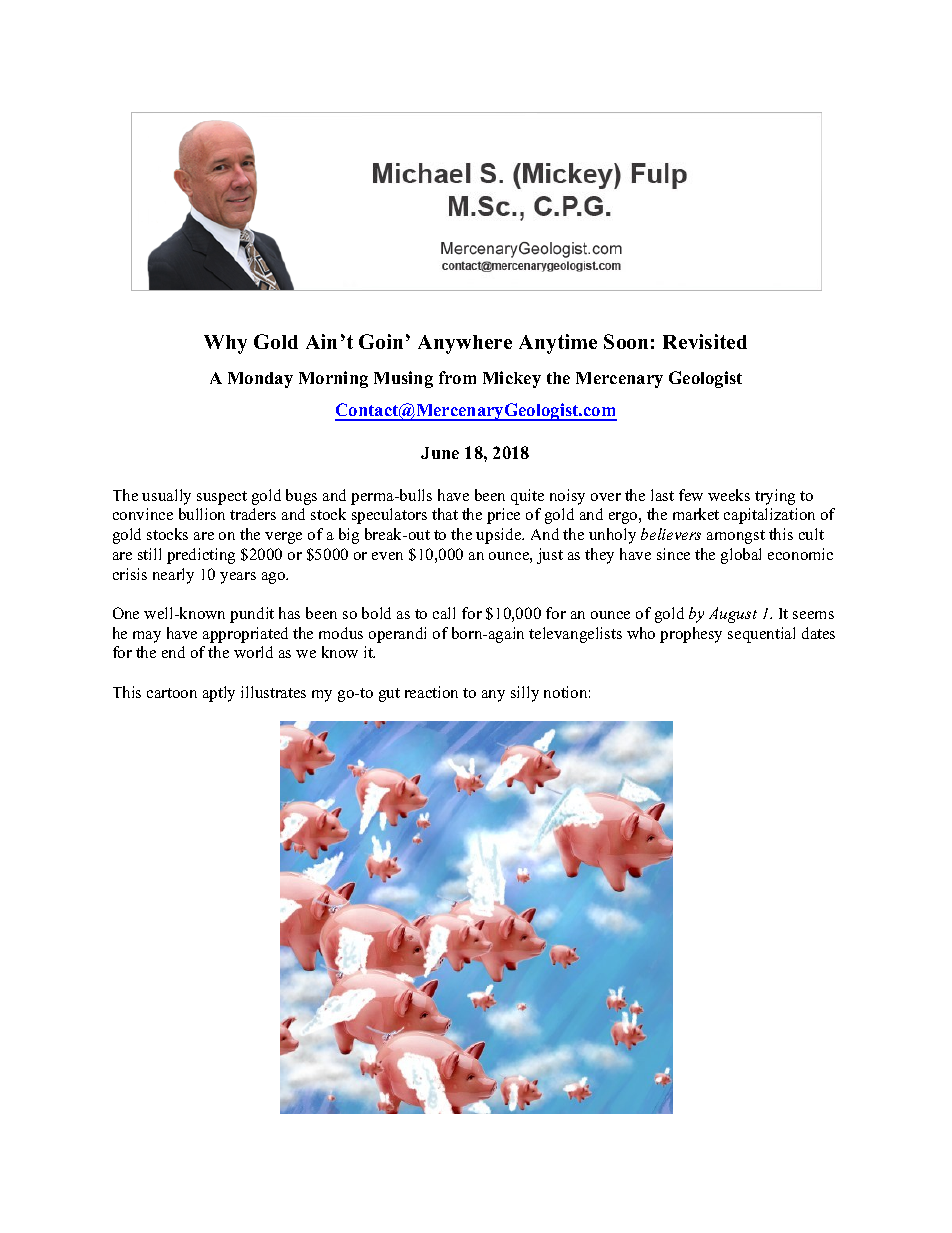 The height and width of the document is (1233, 952). I want to click on Anywhere, so click(465, 344).
